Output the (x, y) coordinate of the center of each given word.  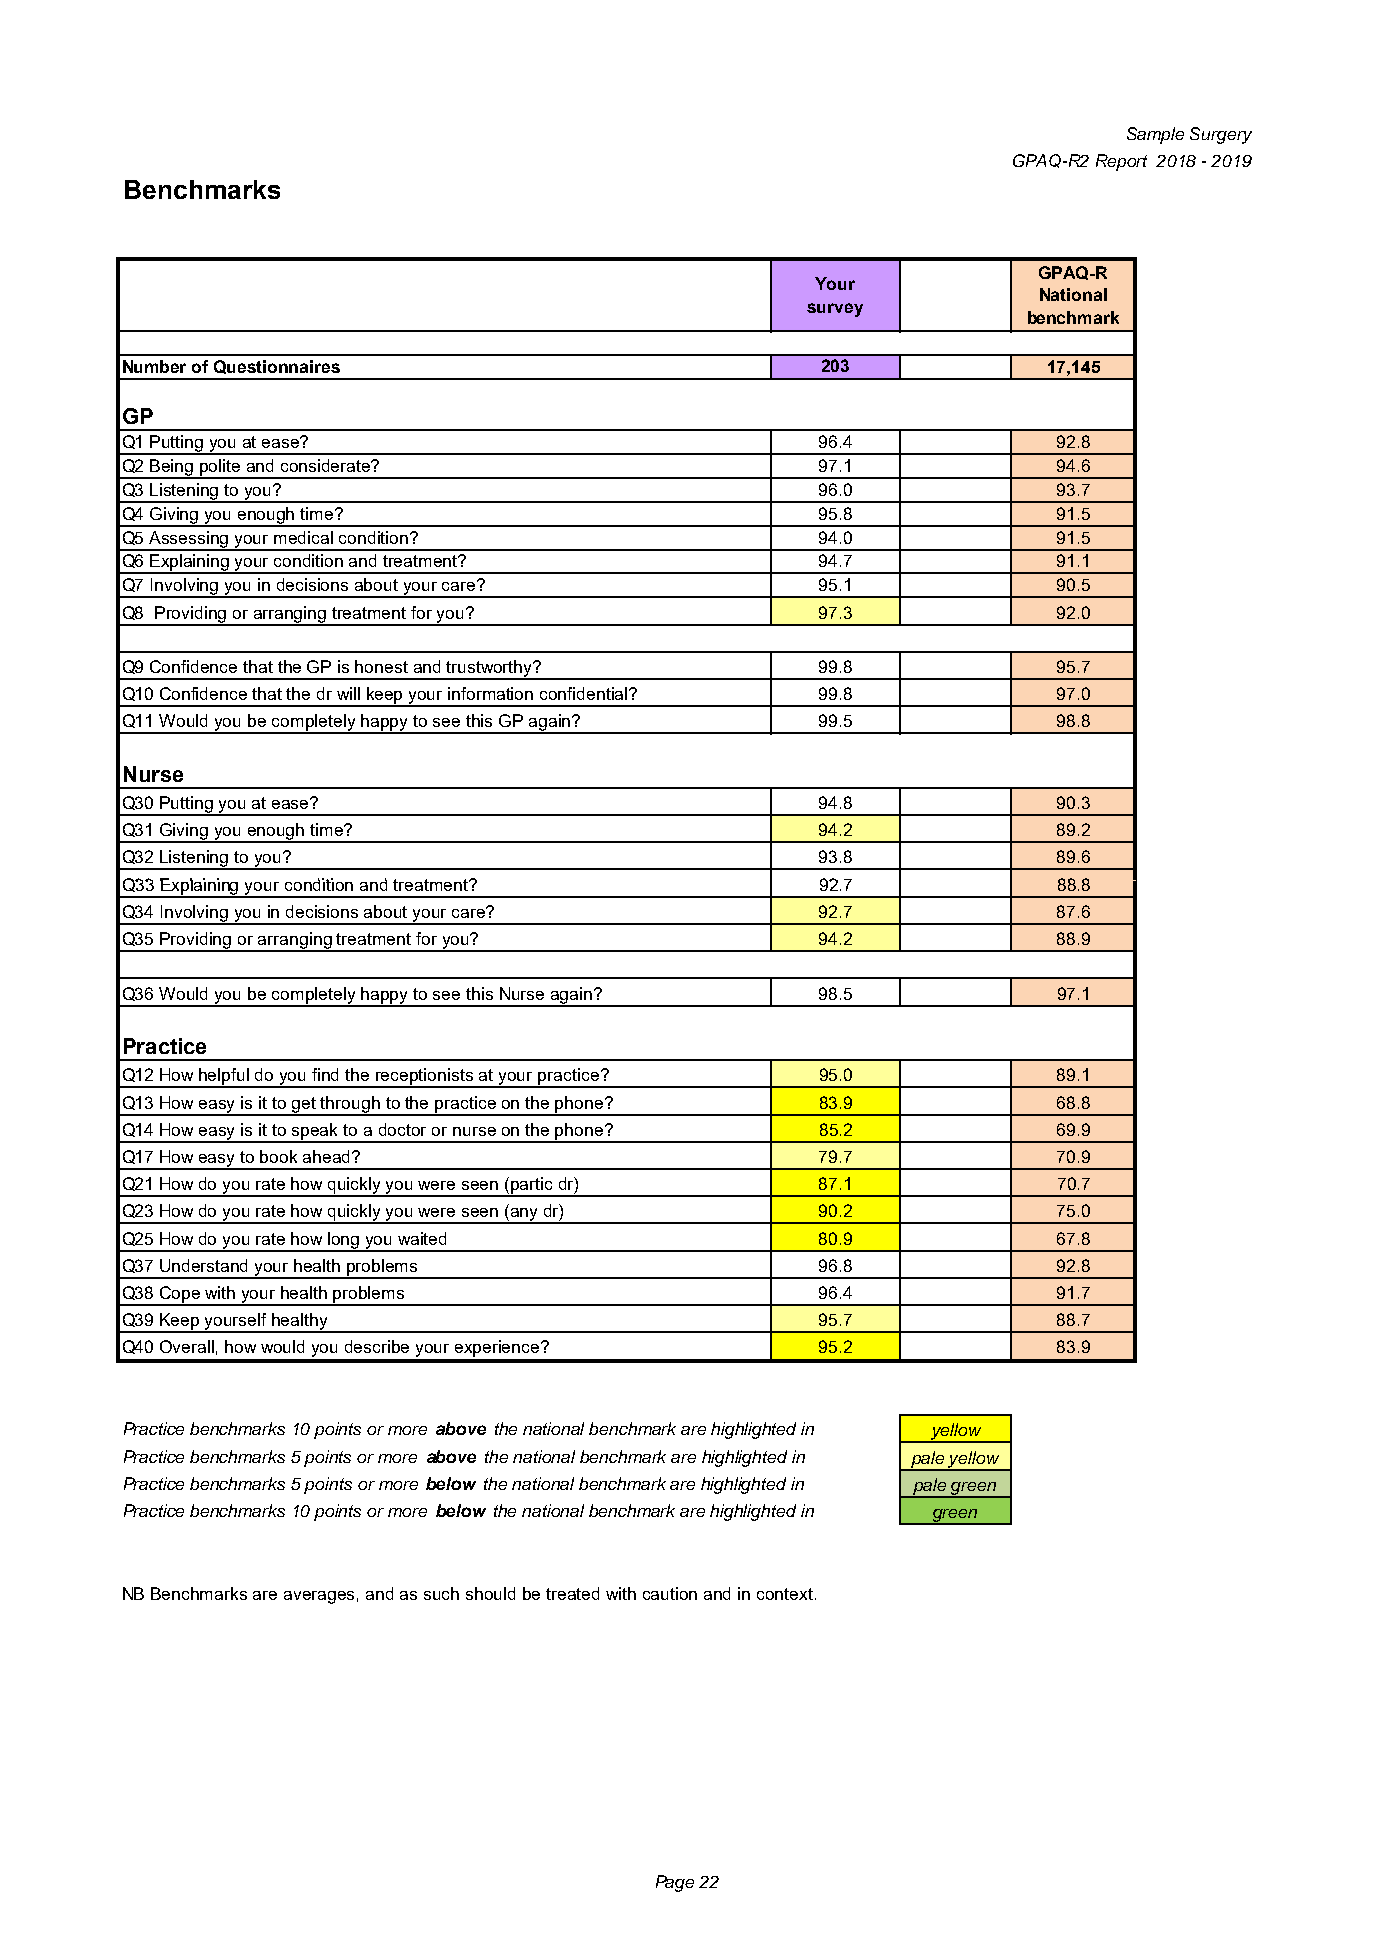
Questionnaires (277, 367)
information (490, 693)
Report (1121, 162)
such (441, 1593)
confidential (585, 693)
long (344, 1241)
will (348, 693)
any (525, 1216)
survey (835, 310)
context (786, 1594)
